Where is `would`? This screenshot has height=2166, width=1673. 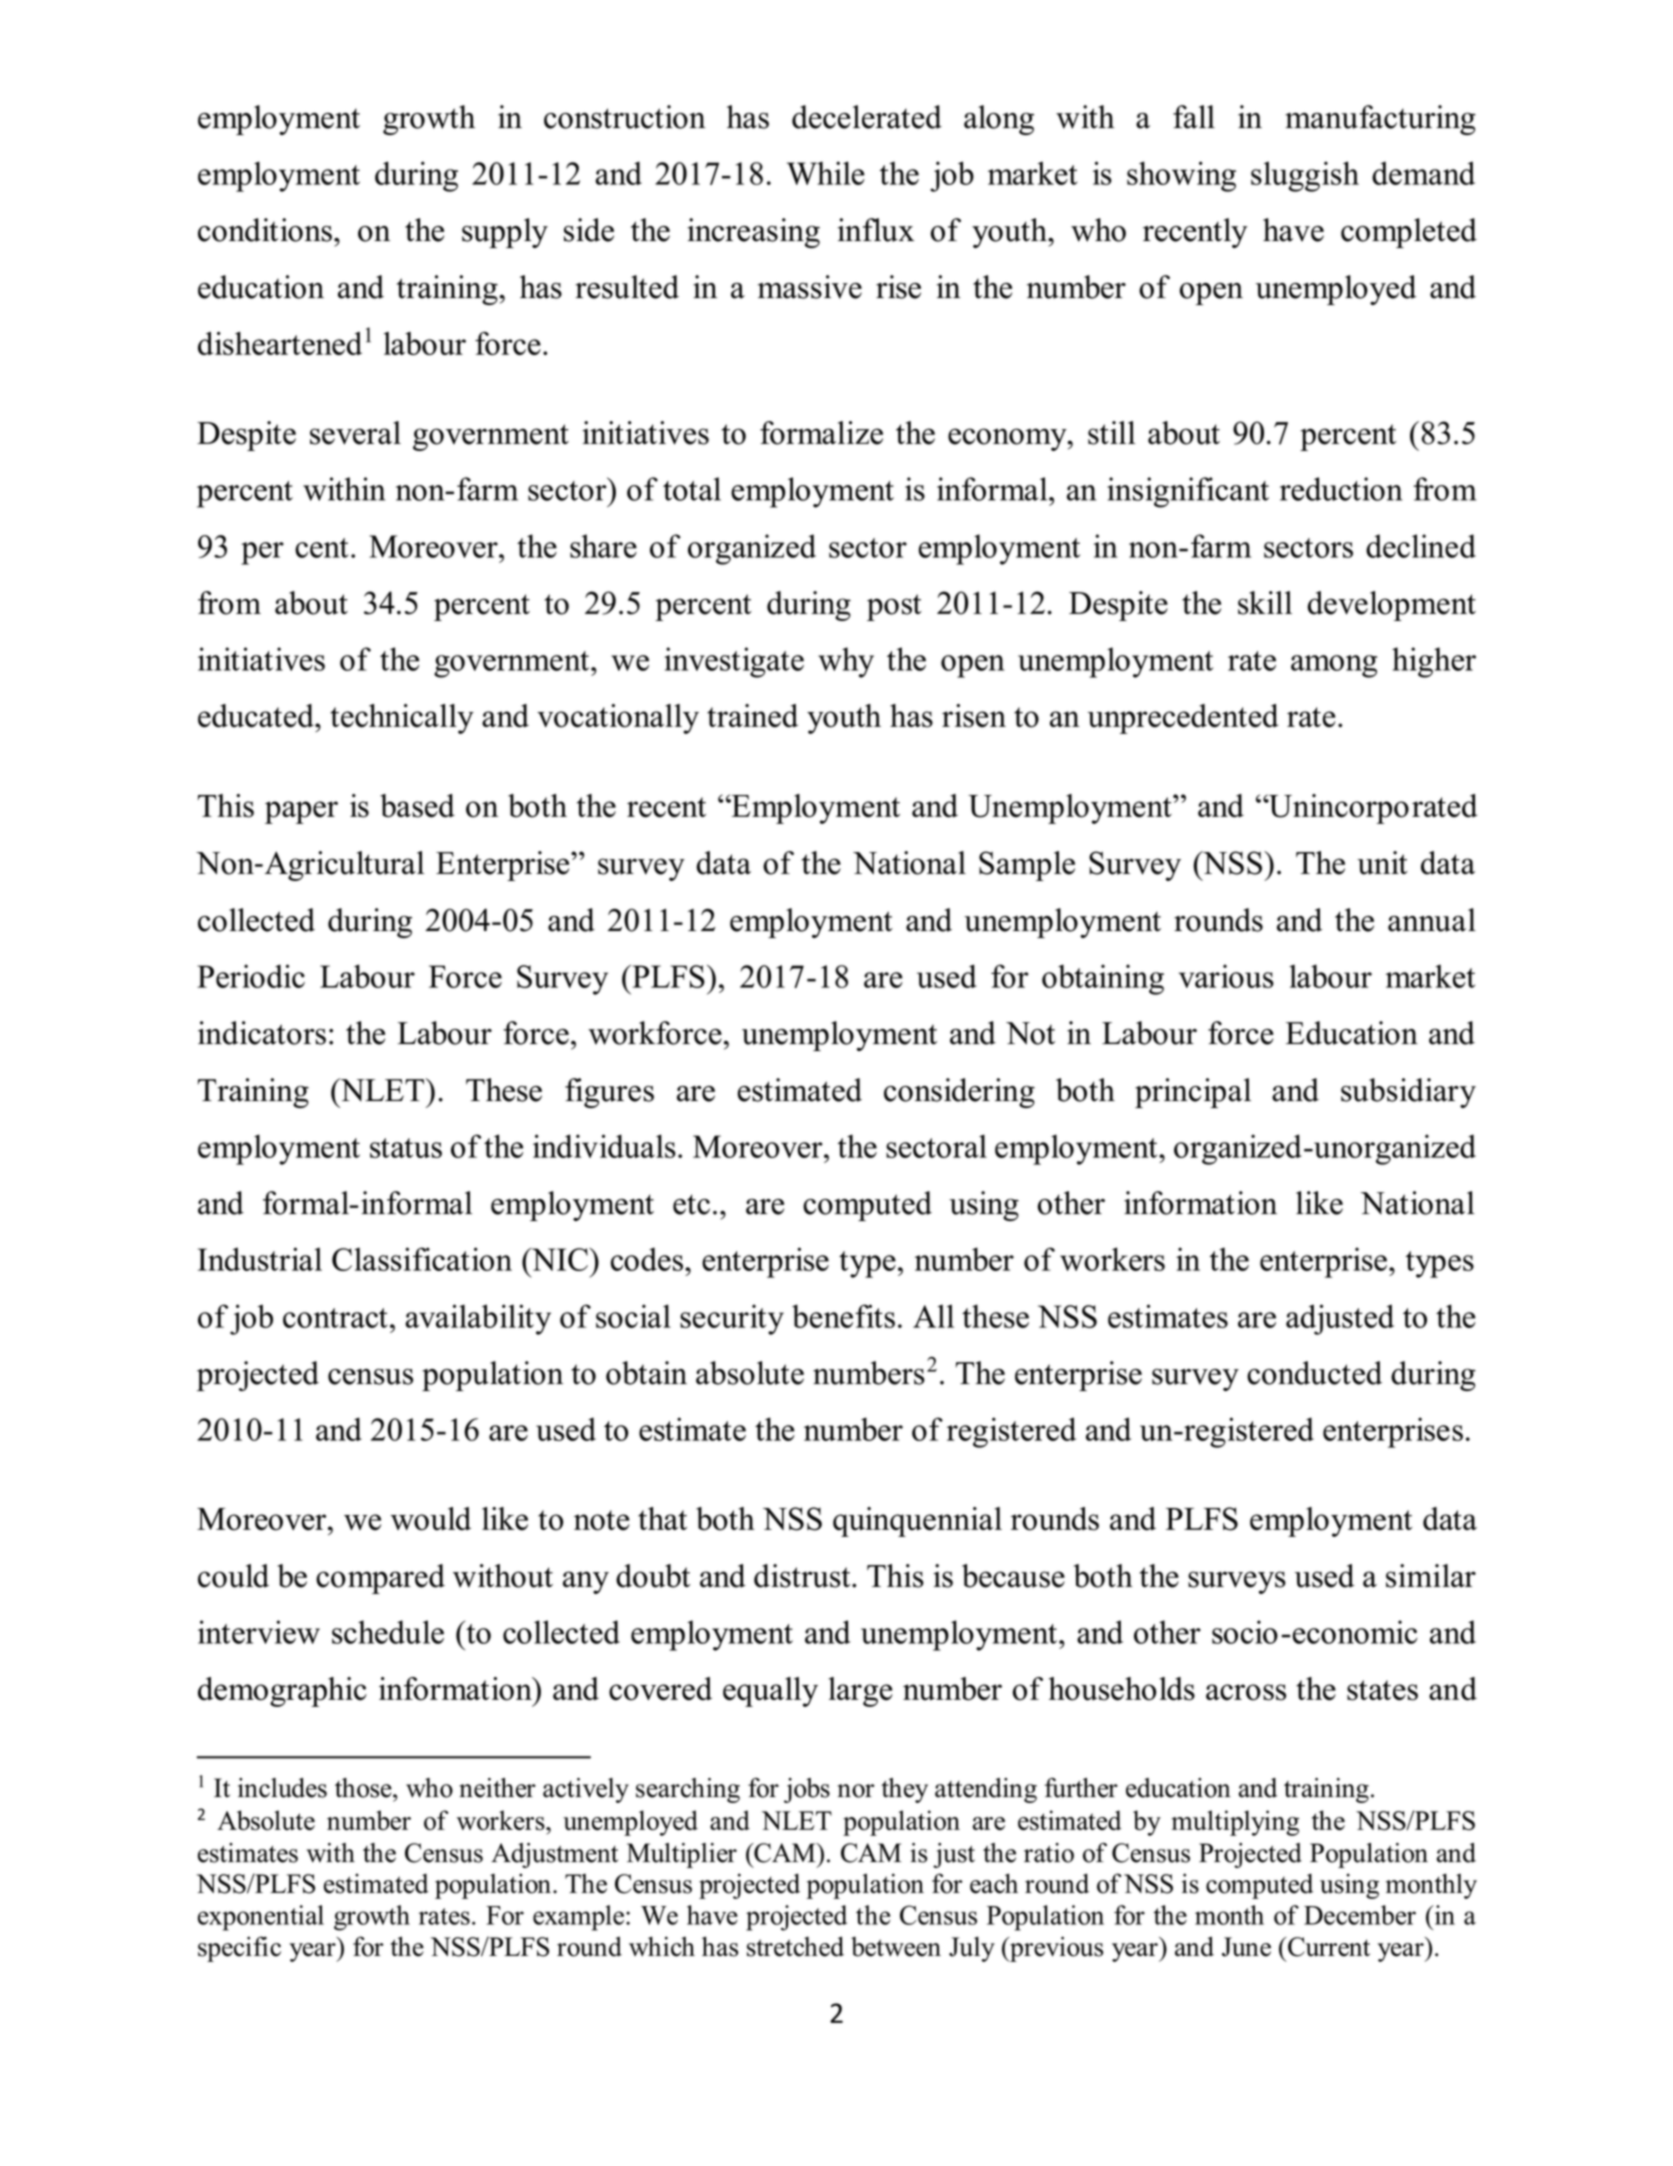 would is located at coordinates (431, 1519).
